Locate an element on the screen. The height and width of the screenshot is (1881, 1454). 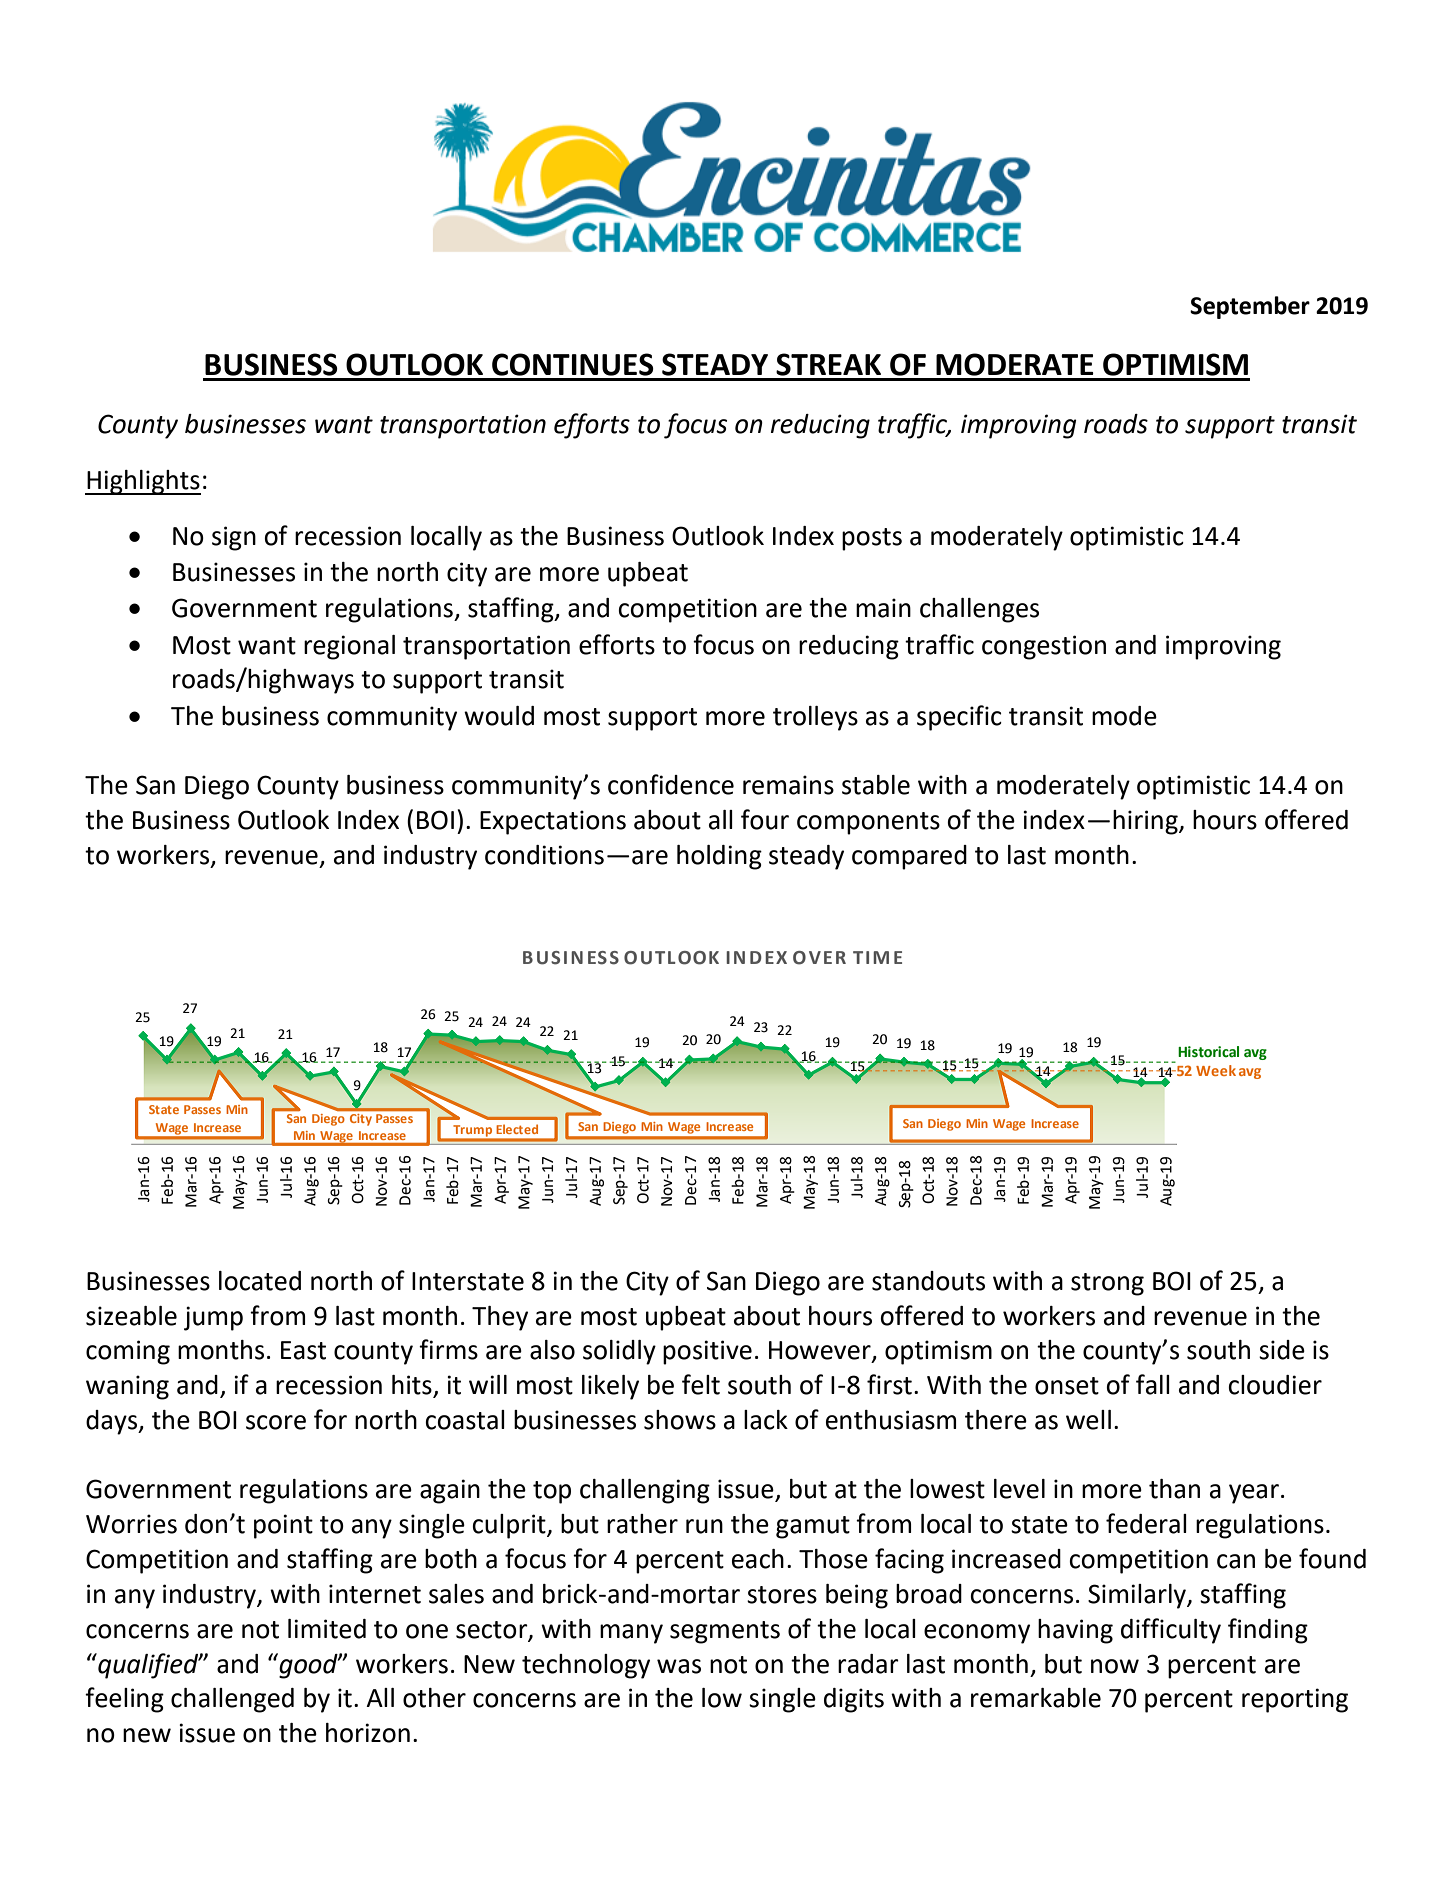
congestion is located at coordinates (1044, 647).
